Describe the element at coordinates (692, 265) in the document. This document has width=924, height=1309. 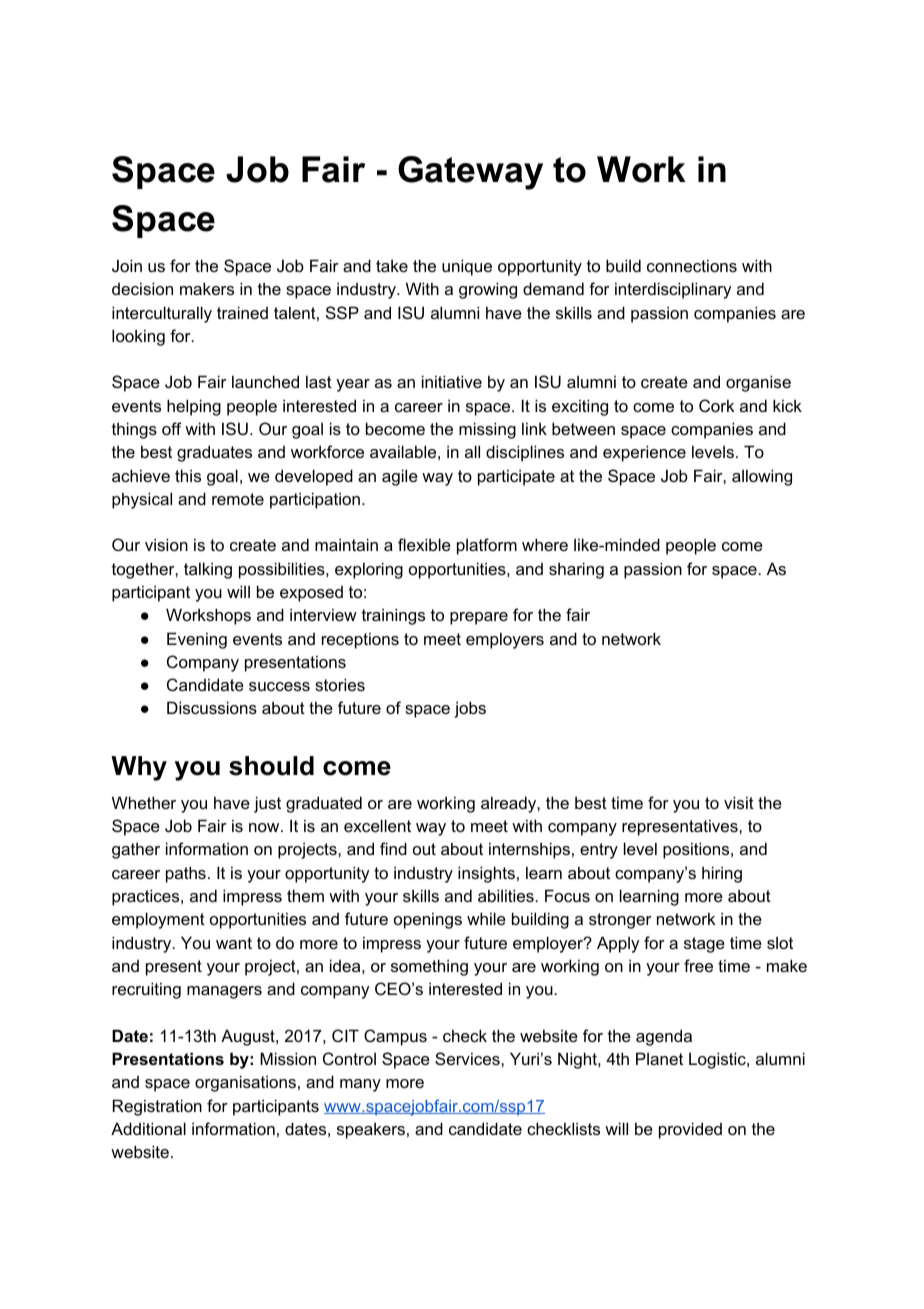
I see `connections` at that location.
